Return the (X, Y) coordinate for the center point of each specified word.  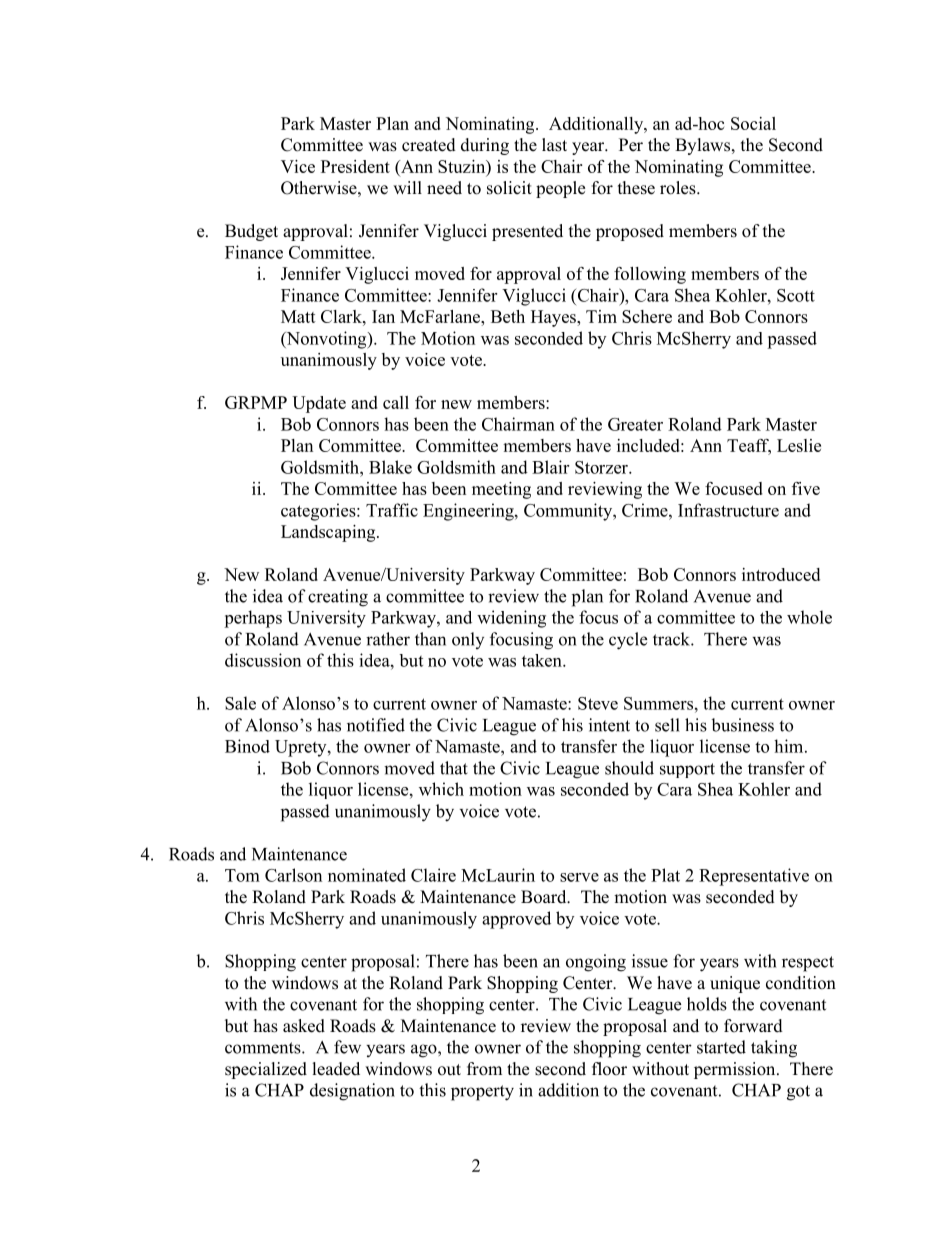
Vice (298, 166)
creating (338, 598)
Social (753, 123)
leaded (336, 1069)
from (484, 1069)
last (554, 145)
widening (511, 619)
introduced (781, 574)
